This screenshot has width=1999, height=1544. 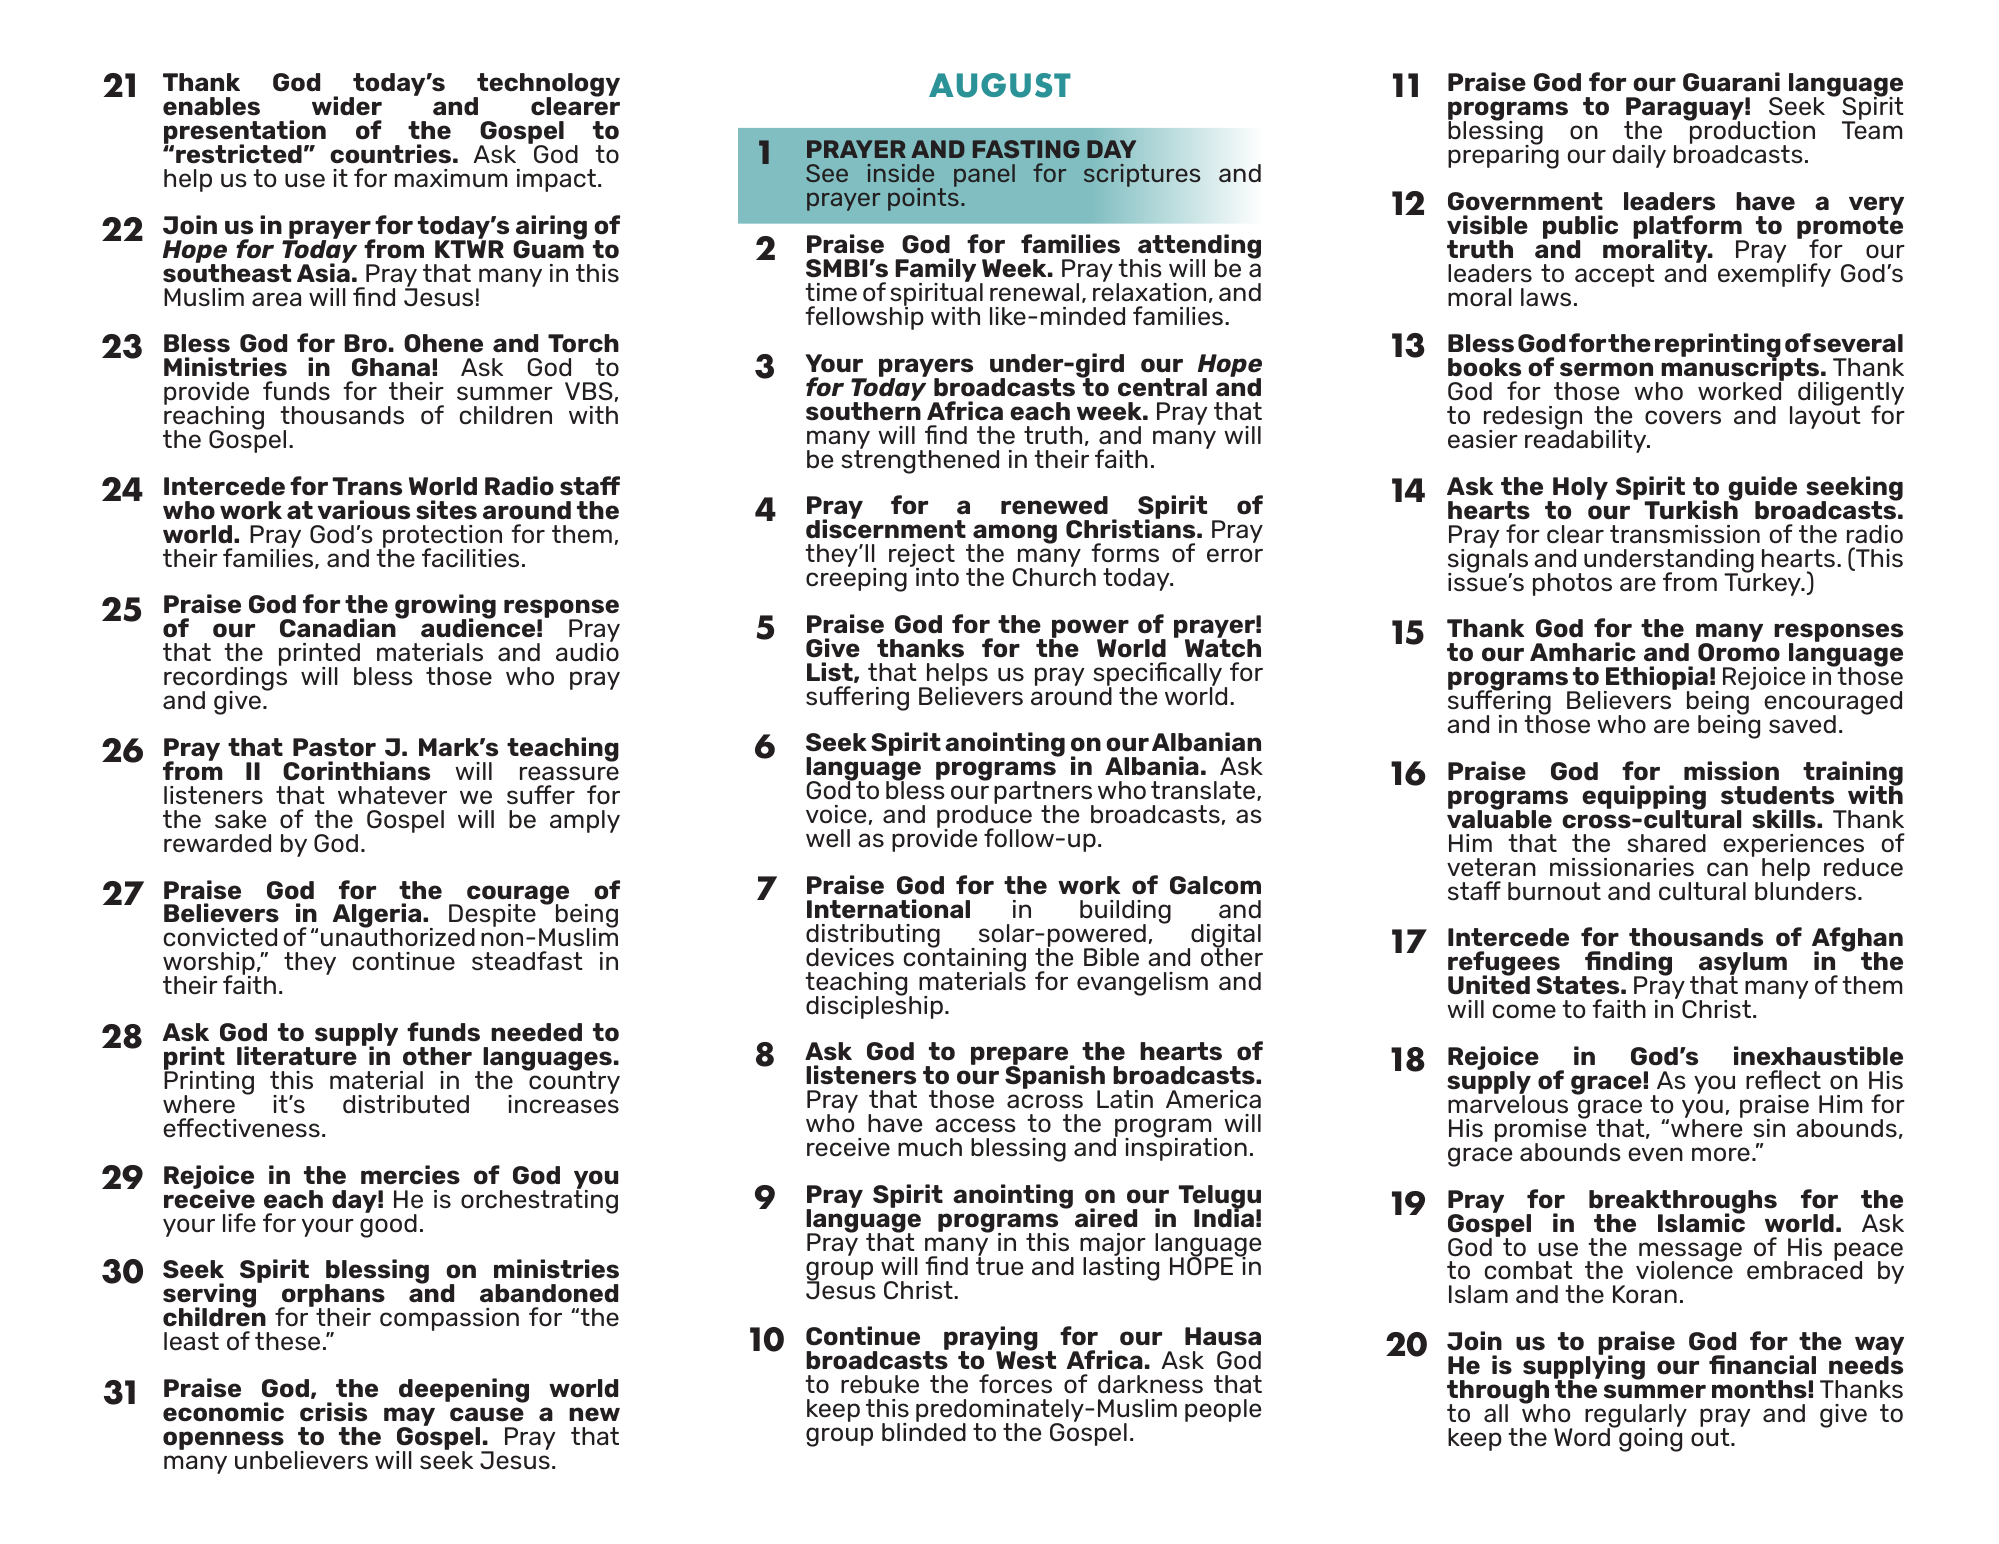 I want to click on forces, so click(x=1015, y=1384).
